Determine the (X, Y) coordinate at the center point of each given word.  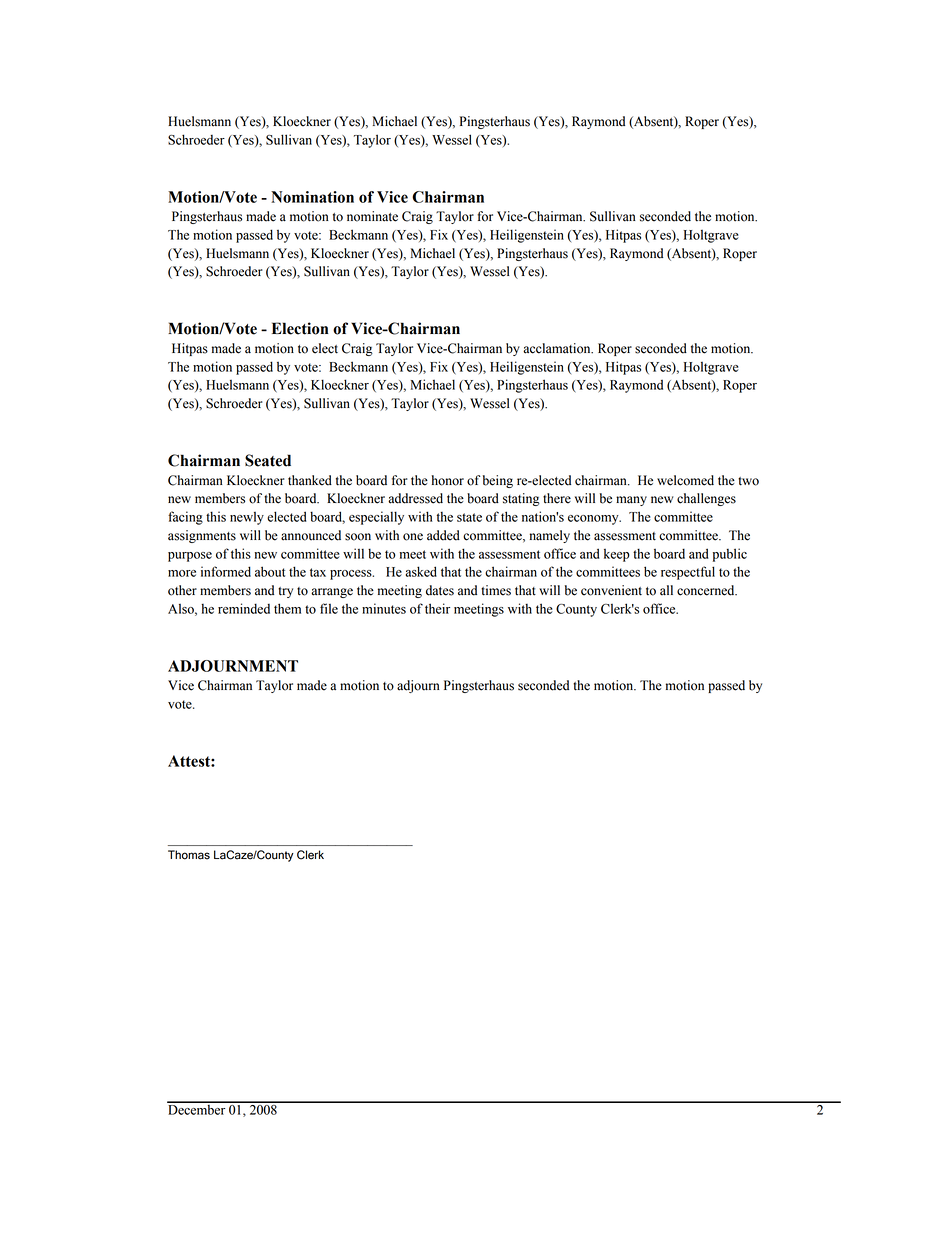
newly (247, 518)
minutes (384, 608)
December (197, 1108)
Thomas (189, 855)
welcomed (685, 480)
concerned (707, 590)
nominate (372, 216)
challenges (706, 499)
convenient (611, 590)
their (437, 608)
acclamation (558, 348)
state (469, 517)
